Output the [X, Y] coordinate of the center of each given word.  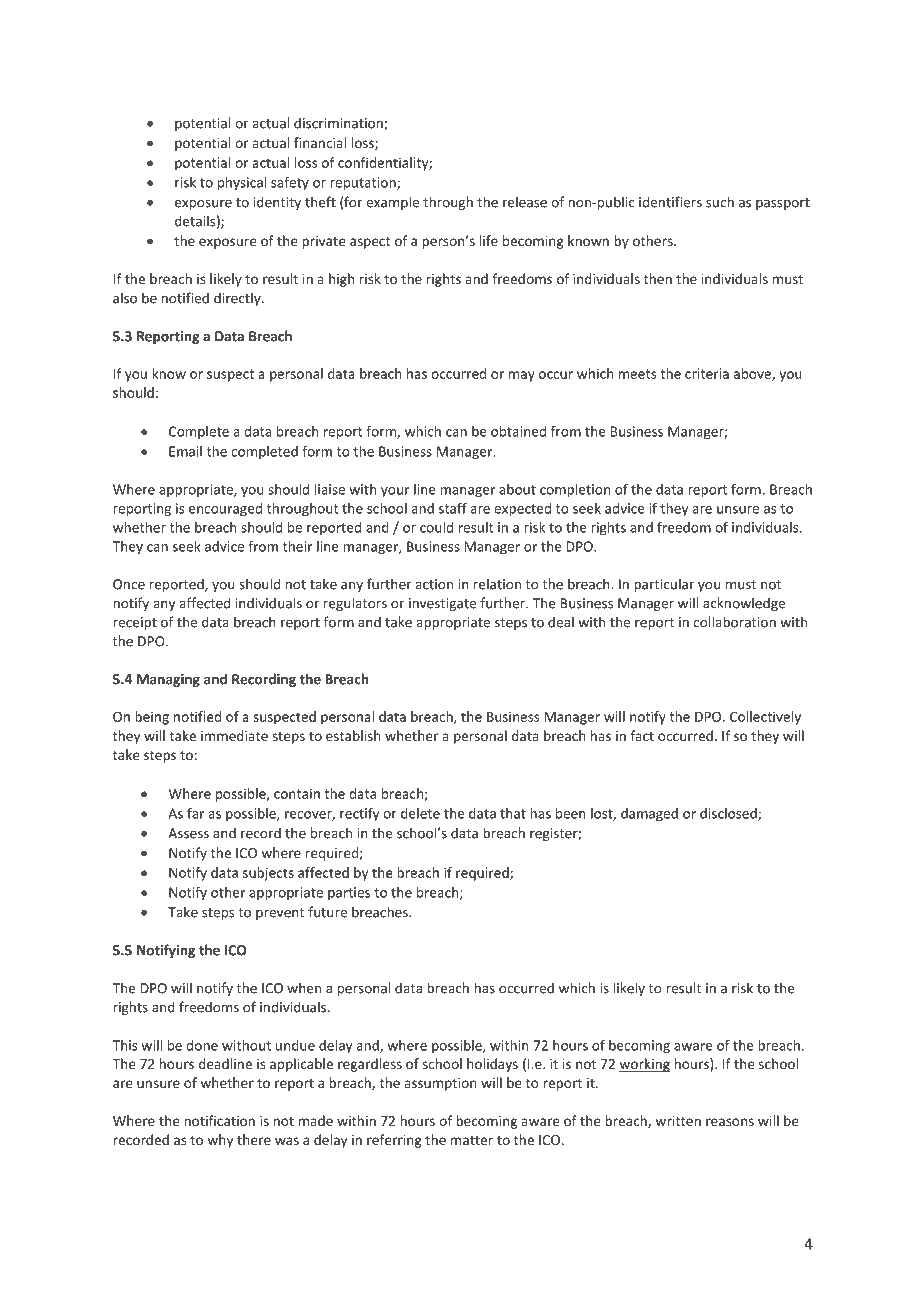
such [720, 202]
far [195, 813]
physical [242, 184]
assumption [440, 1084]
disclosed [729, 814]
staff [453, 508]
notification [219, 1120]
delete [420, 813]
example [392, 203]
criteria [707, 373]
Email [185, 451]
